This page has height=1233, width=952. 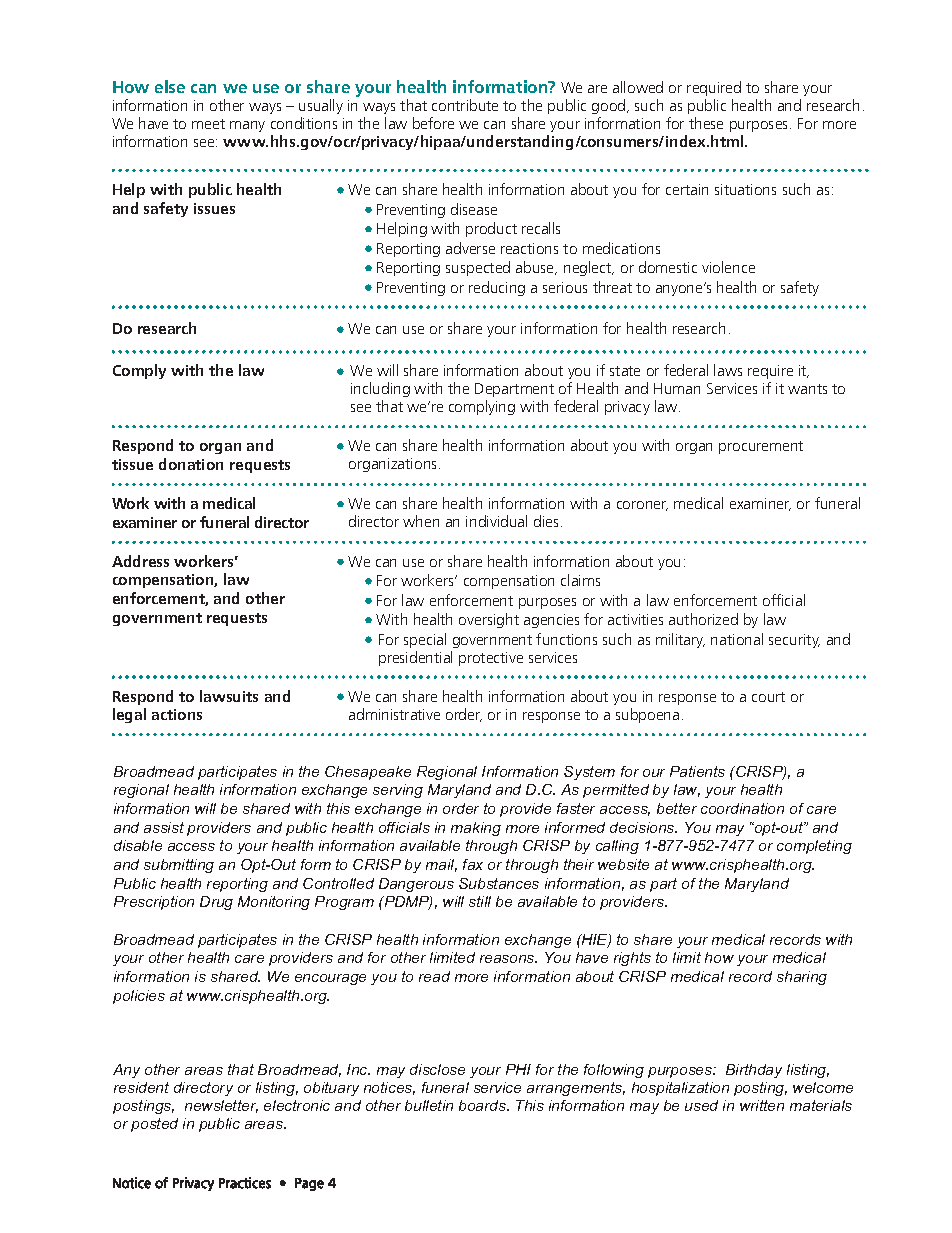 What do you see at coordinates (208, 124) in the page?
I see `meet` at bounding box center [208, 124].
